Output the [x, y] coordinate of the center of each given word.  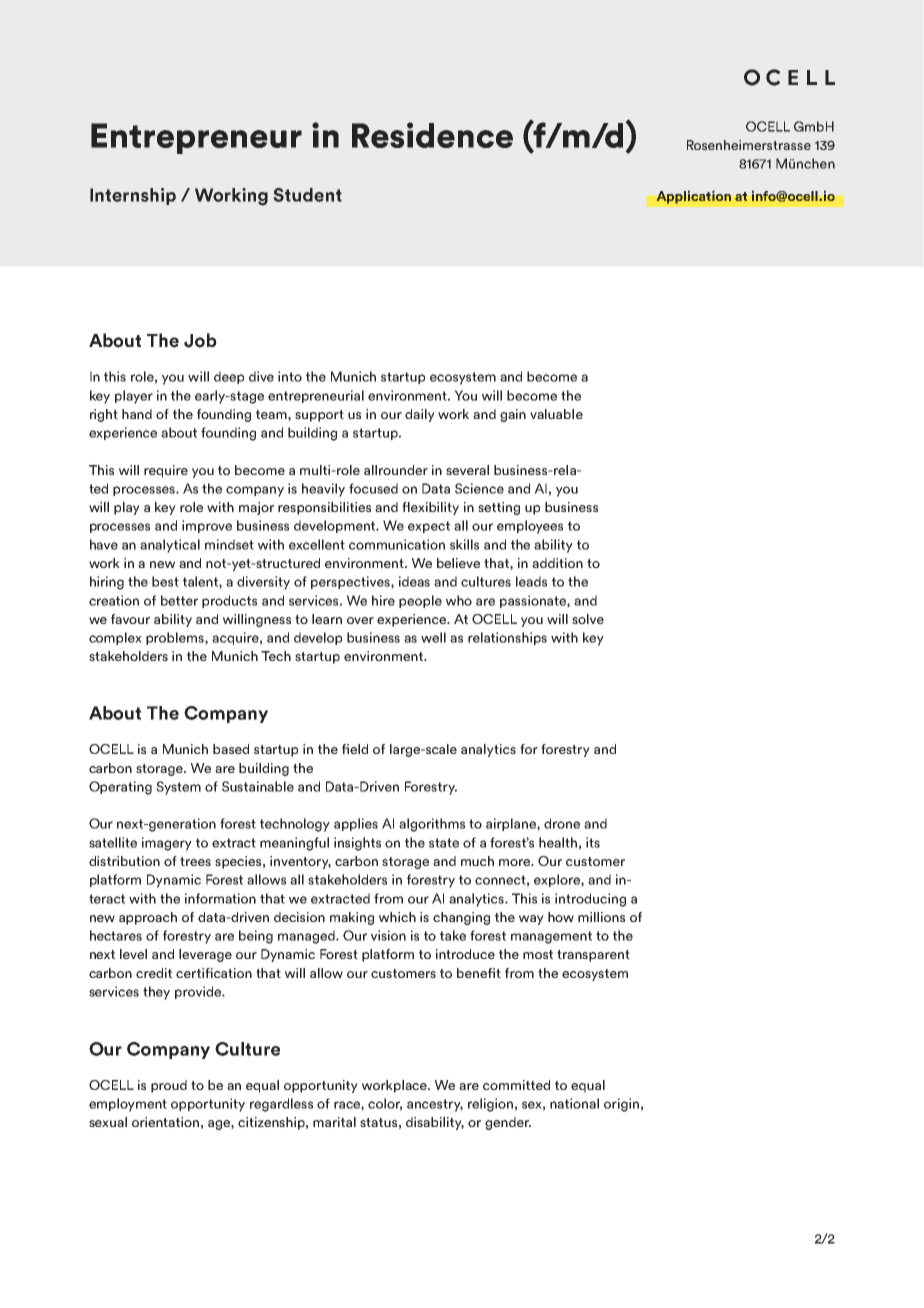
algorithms [432, 825]
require [166, 471]
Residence [432, 135]
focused [373, 488]
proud [169, 1086]
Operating [120, 788]
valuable [556, 414]
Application [693, 197]
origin [621, 1105]
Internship [133, 196]
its [593, 842]
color [385, 1104]
